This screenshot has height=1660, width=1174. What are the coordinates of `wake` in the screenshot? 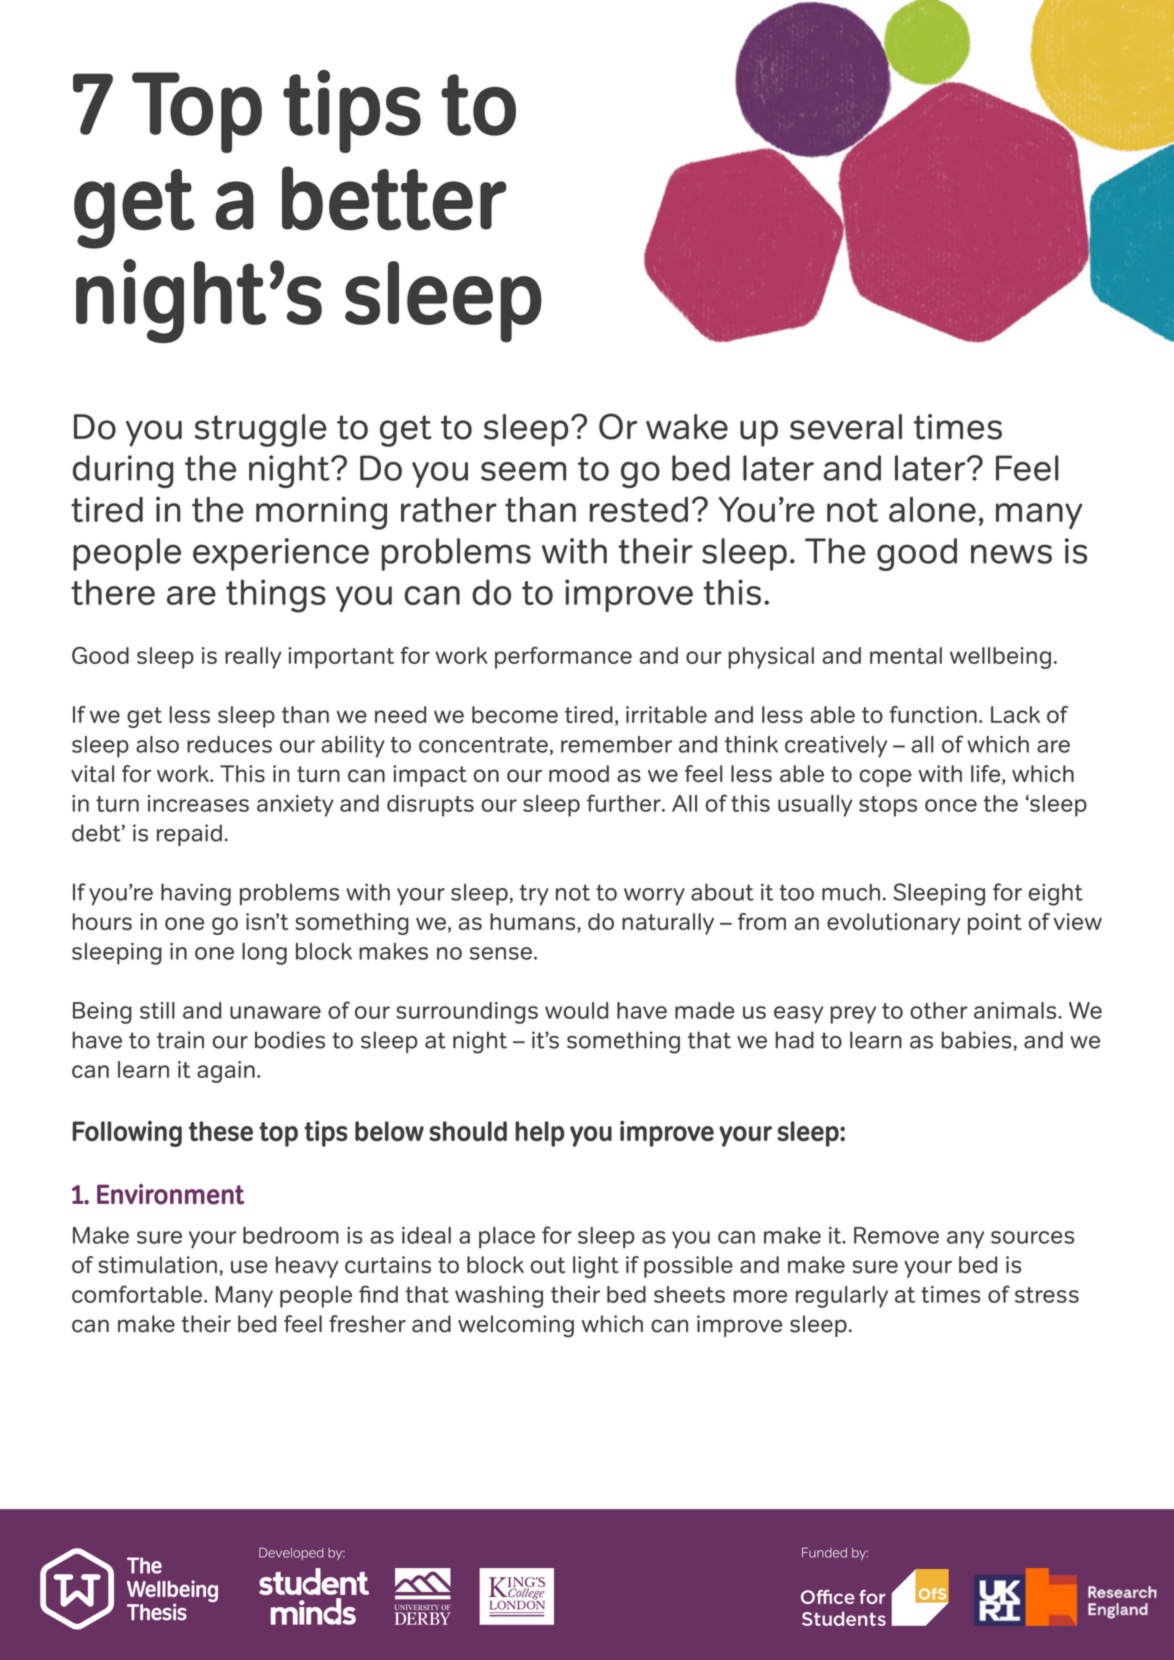 It's located at (687, 427).
